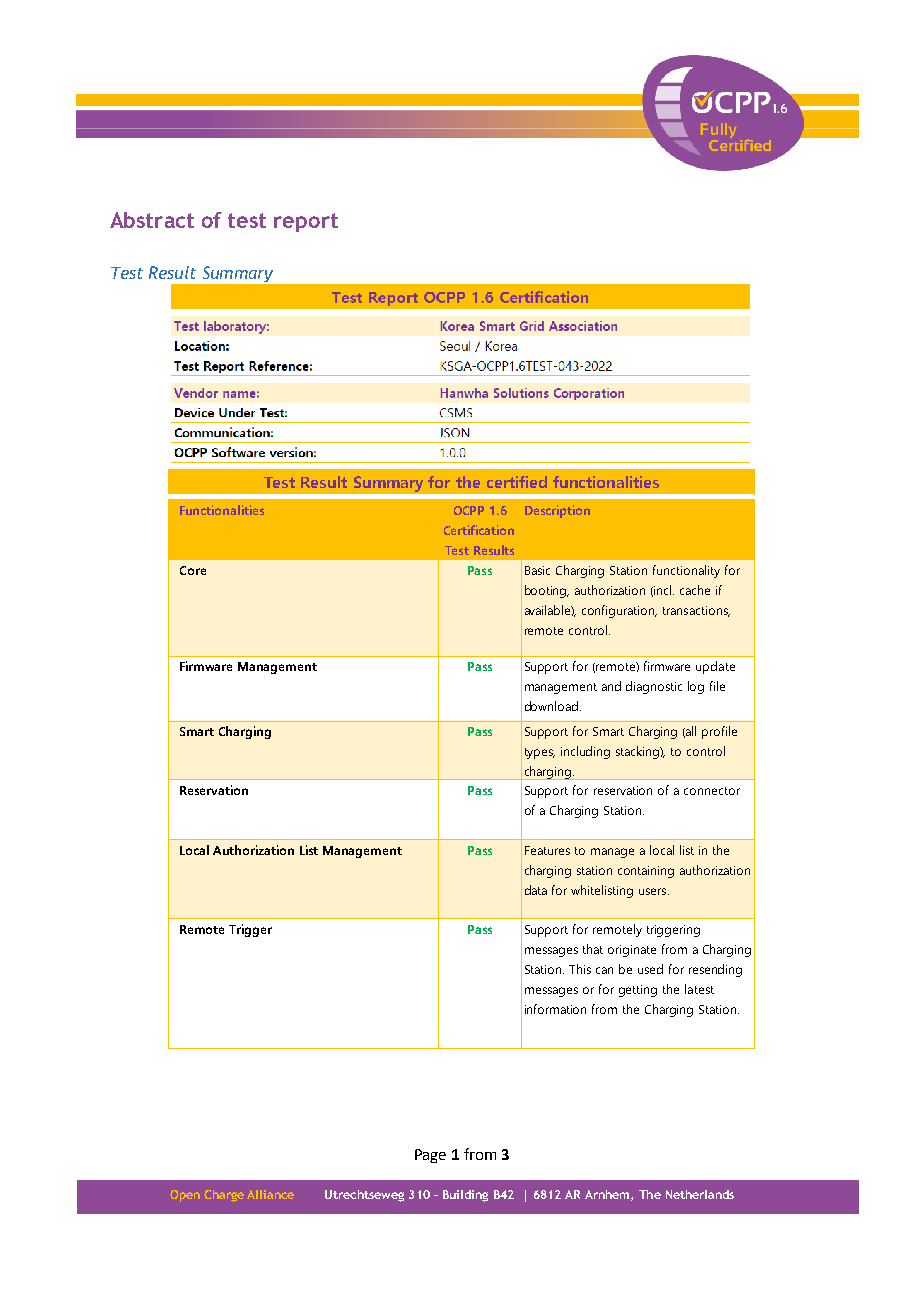 The height and width of the document is (1308, 924). Describe the element at coordinates (152, 220) in the document. I see `Abstract` at that location.
